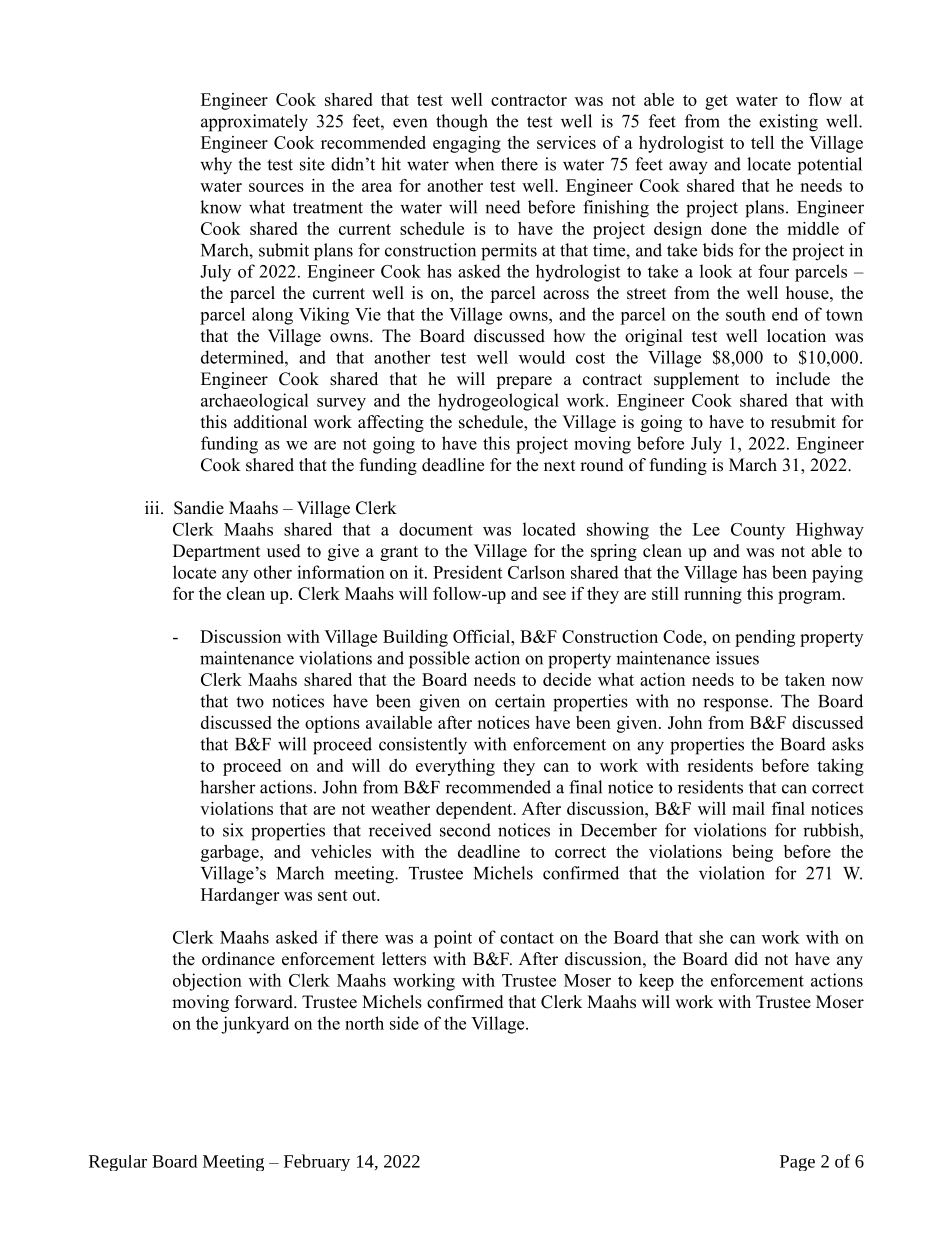 The width and height of the page is (952, 1233). I want to click on though, so click(462, 123).
